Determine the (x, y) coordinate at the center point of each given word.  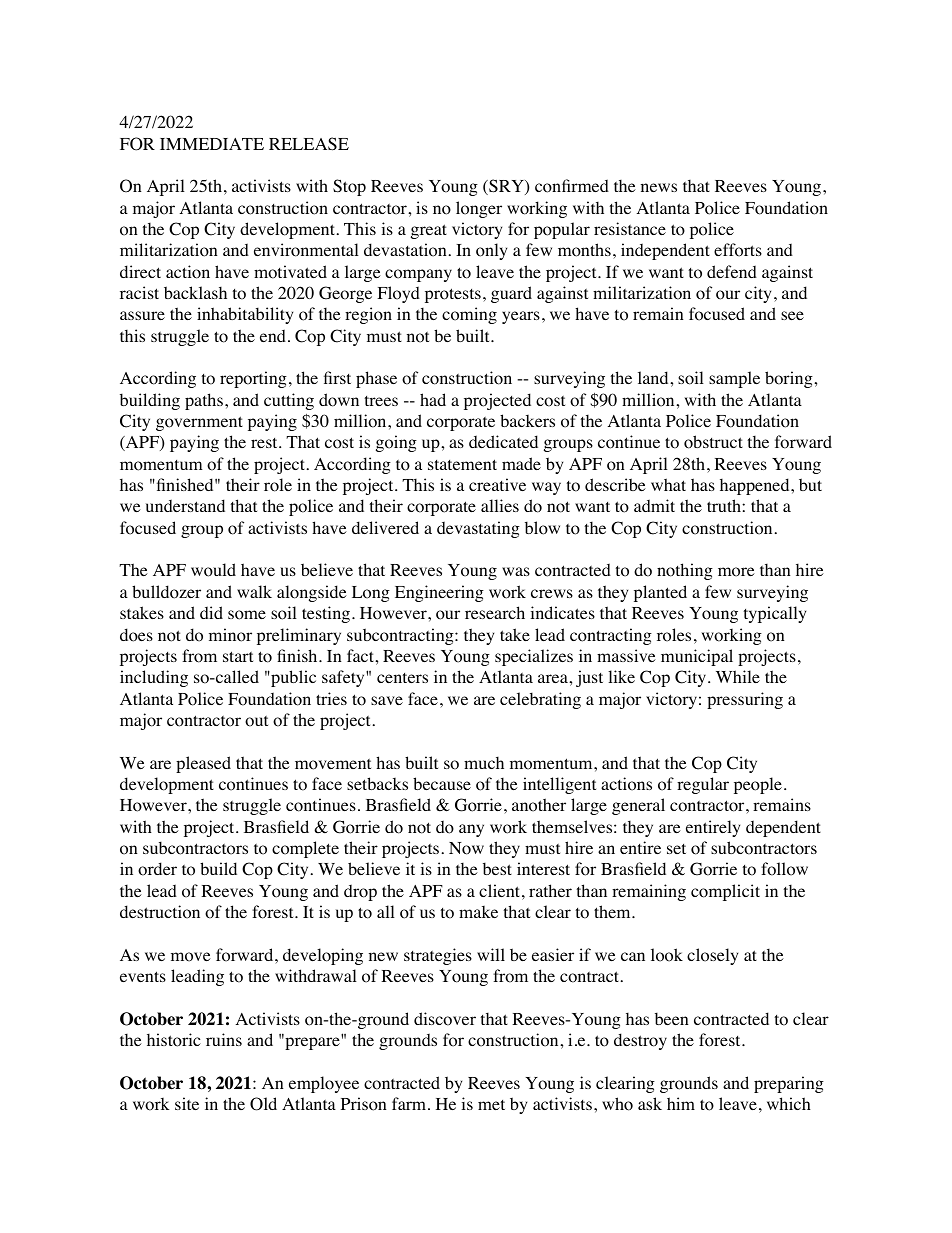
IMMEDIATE (212, 144)
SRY (506, 187)
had (433, 399)
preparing (789, 1084)
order (157, 869)
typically (774, 614)
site (187, 1103)
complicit (725, 892)
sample (734, 379)
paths (204, 401)
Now (466, 848)
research (495, 612)
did (211, 612)
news (659, 187)
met (491, 1105)
